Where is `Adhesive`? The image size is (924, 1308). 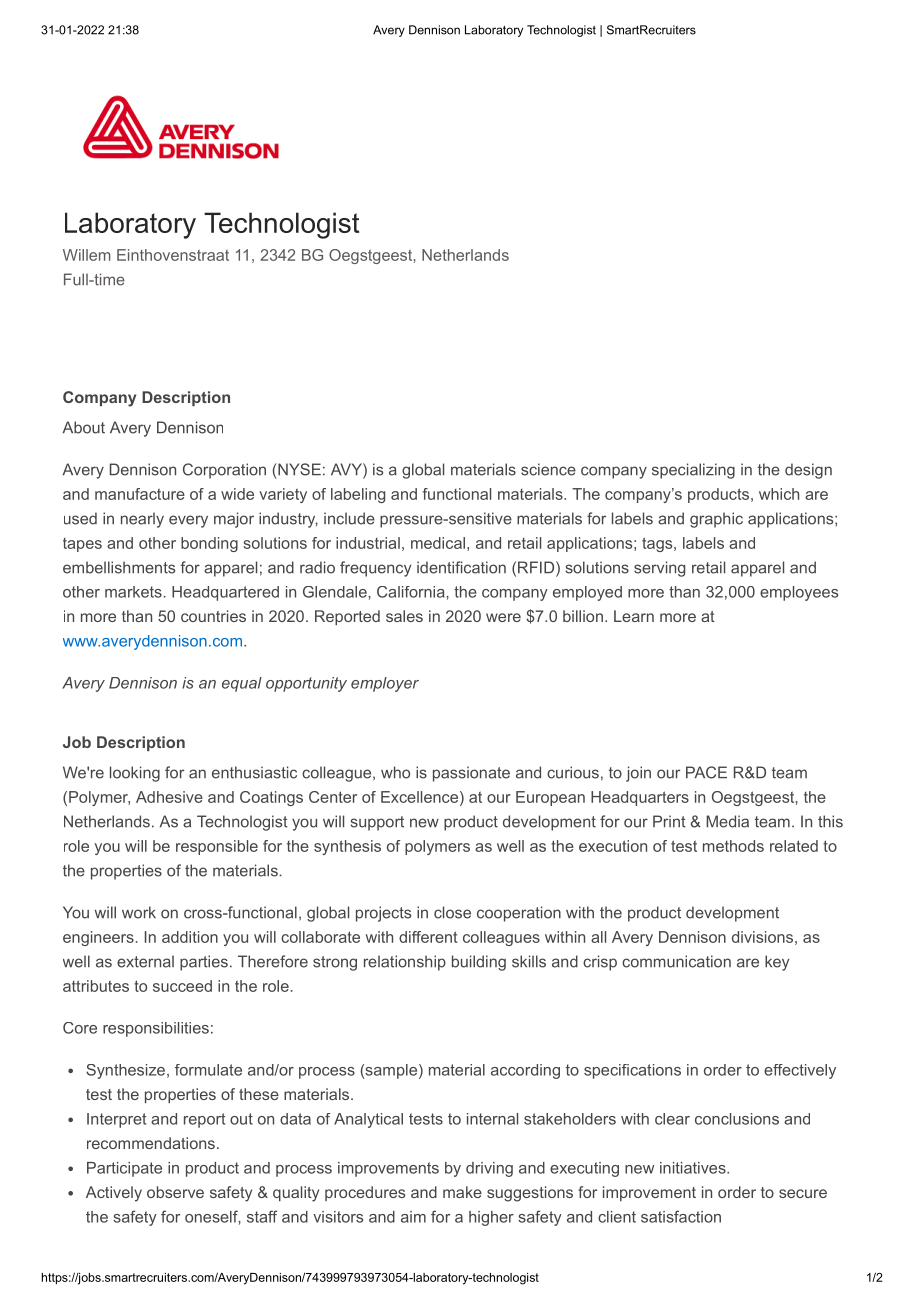
Adhesive is located at coordinates (169, 797).
